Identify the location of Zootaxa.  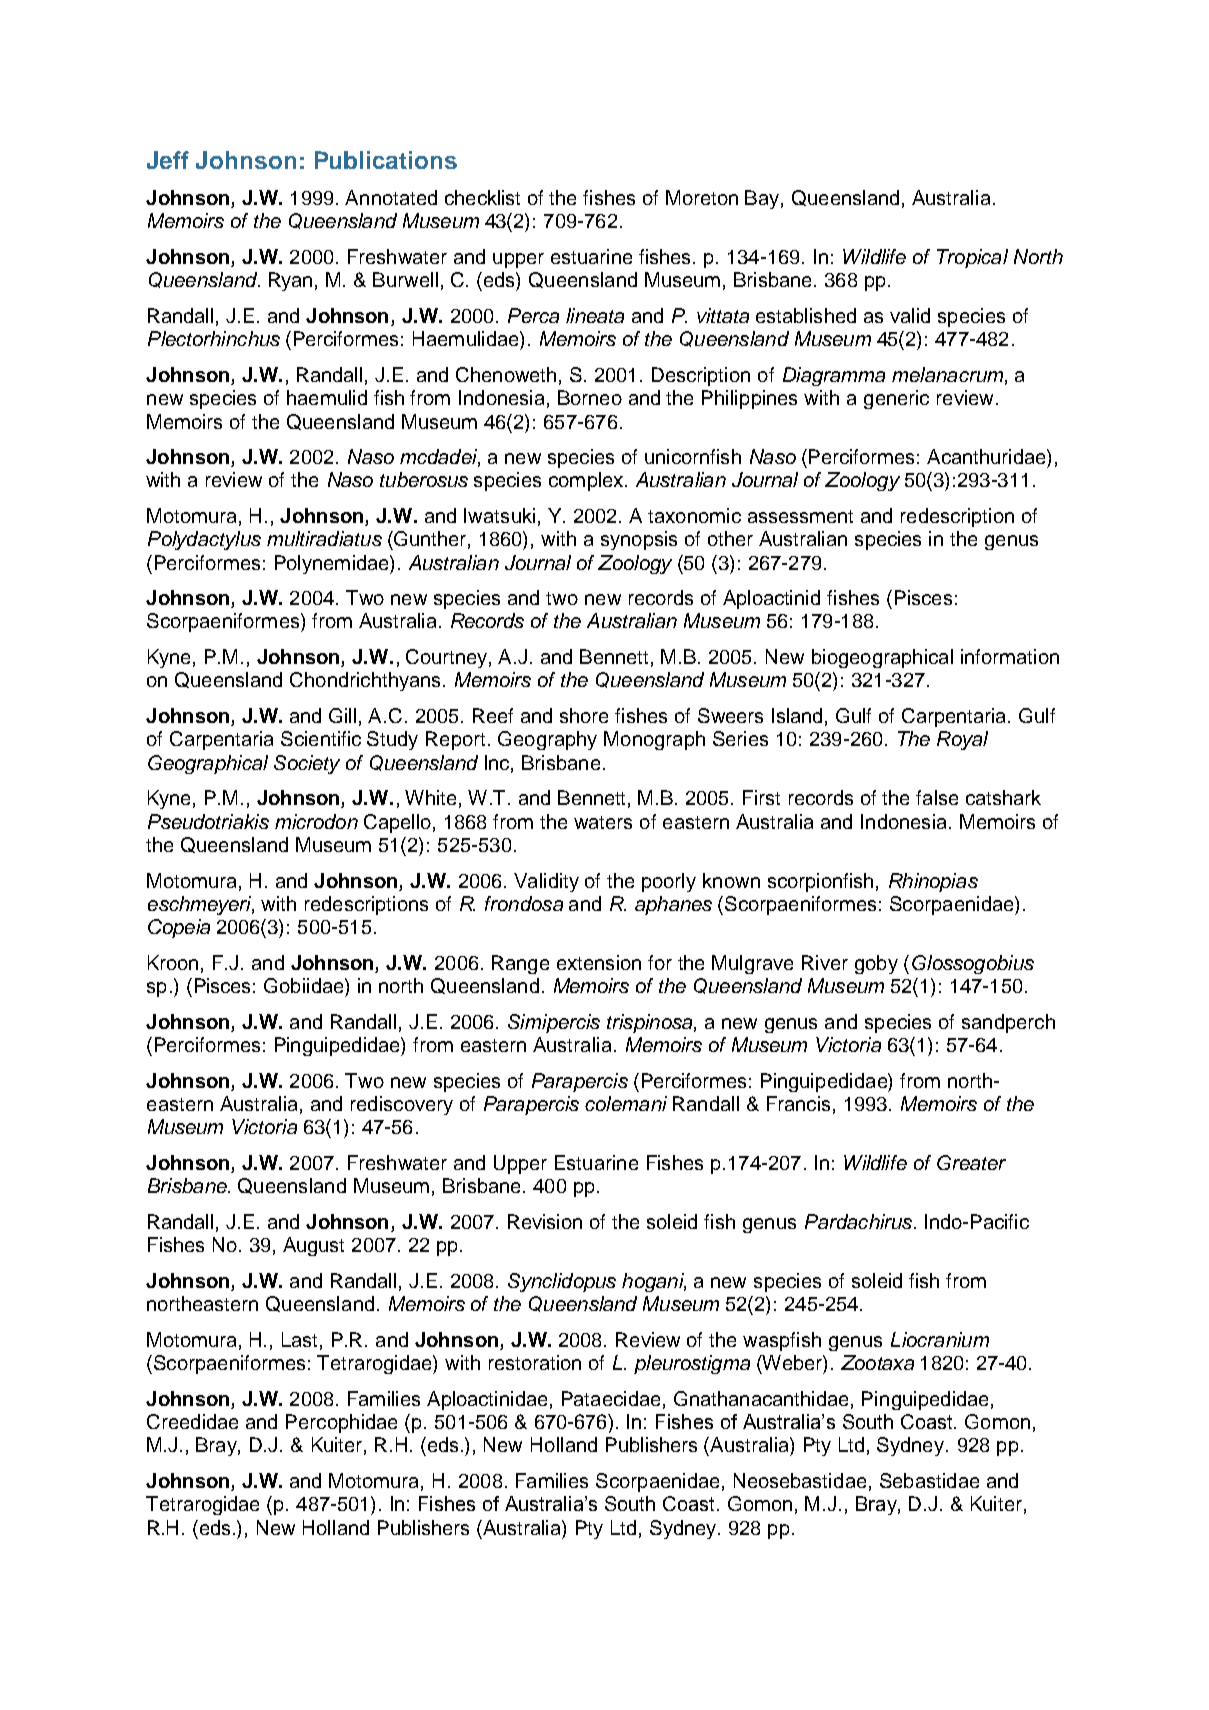
(877, 1362).
